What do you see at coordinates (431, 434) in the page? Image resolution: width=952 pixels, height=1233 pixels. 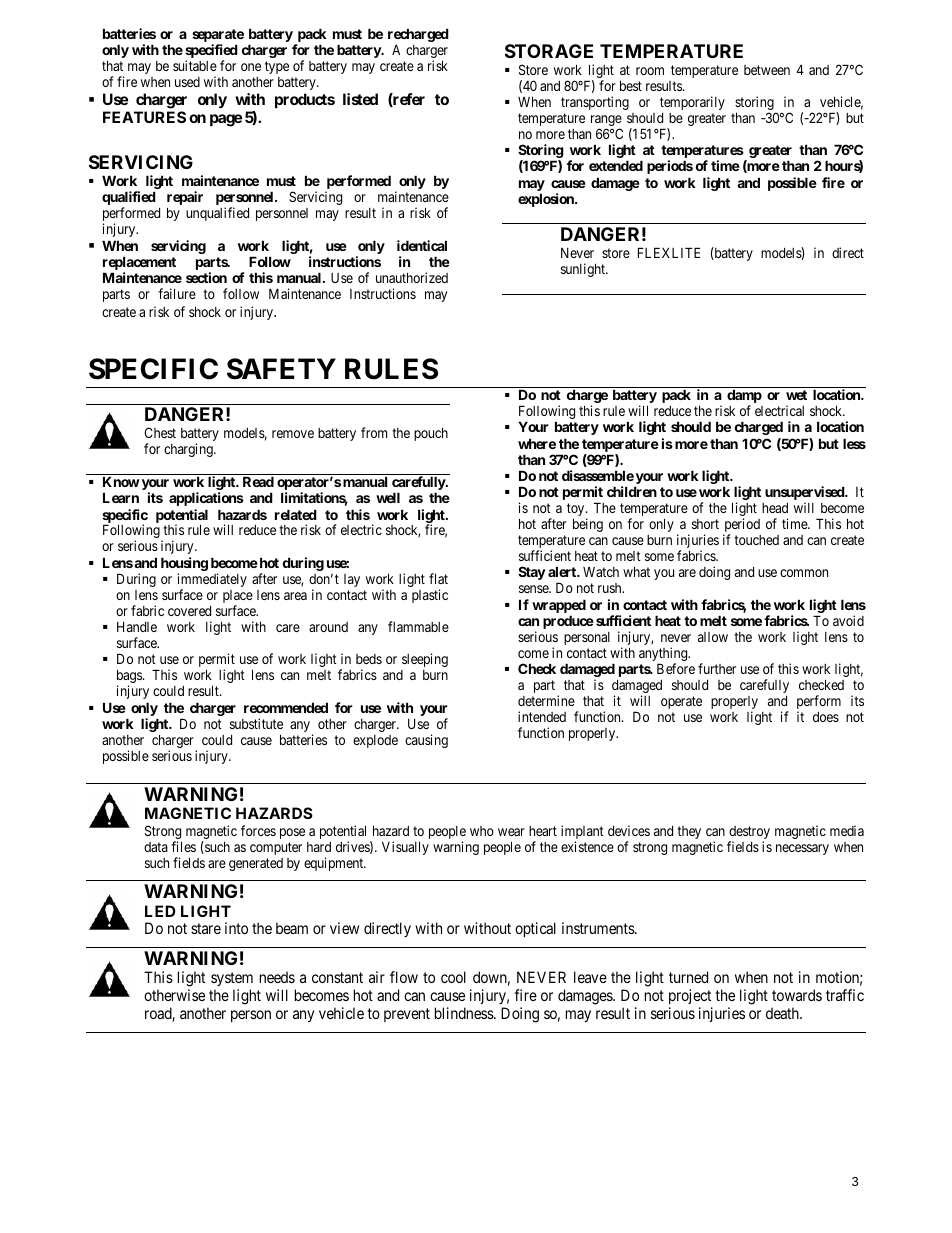 I see `pouch` at bounding box center [431, 434].
